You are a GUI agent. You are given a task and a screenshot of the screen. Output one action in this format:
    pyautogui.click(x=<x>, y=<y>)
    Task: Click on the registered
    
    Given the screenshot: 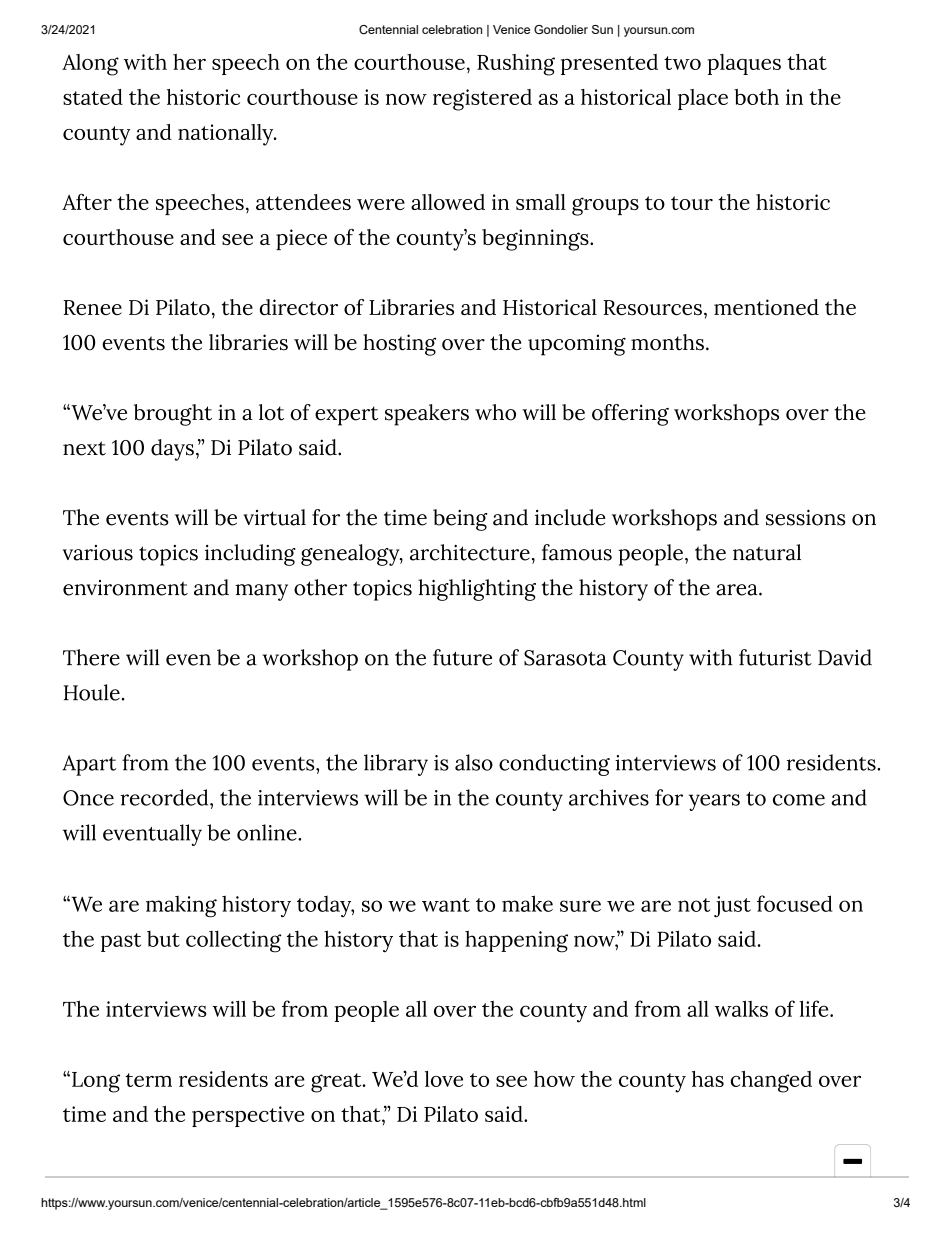 What is the action you would take?
    pyautogui.click(x=482, y=100)
